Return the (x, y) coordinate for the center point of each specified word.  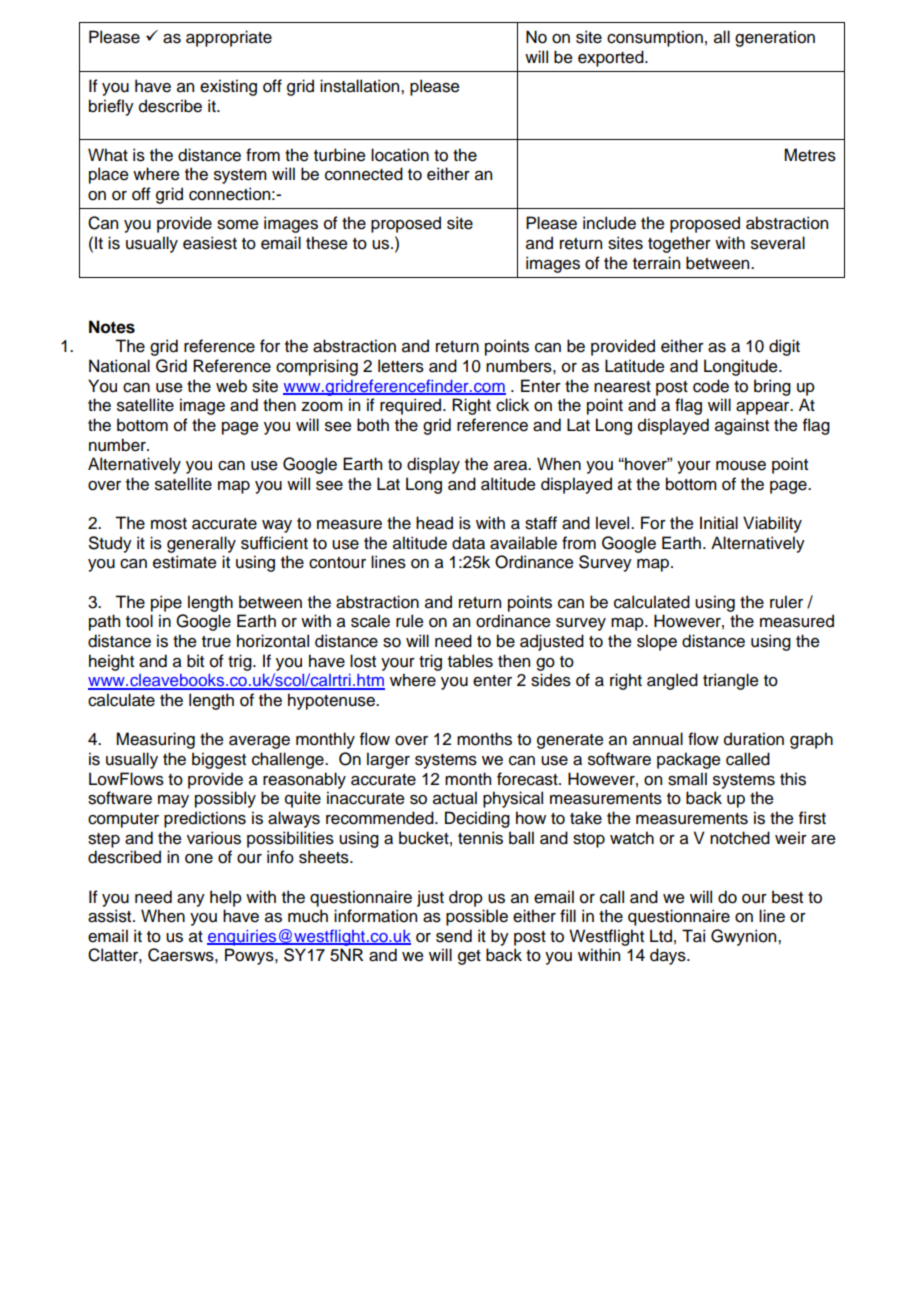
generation (775, 38)
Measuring (155, 740)
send (454, 936)
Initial (719, 523)
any (191, 900)
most (169, 524)
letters (401, 366)
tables (470, 661)
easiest (210, 243)
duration (754, 739)
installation (361, 86)
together (679, 244)
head (434, 523)
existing (228, 87)
